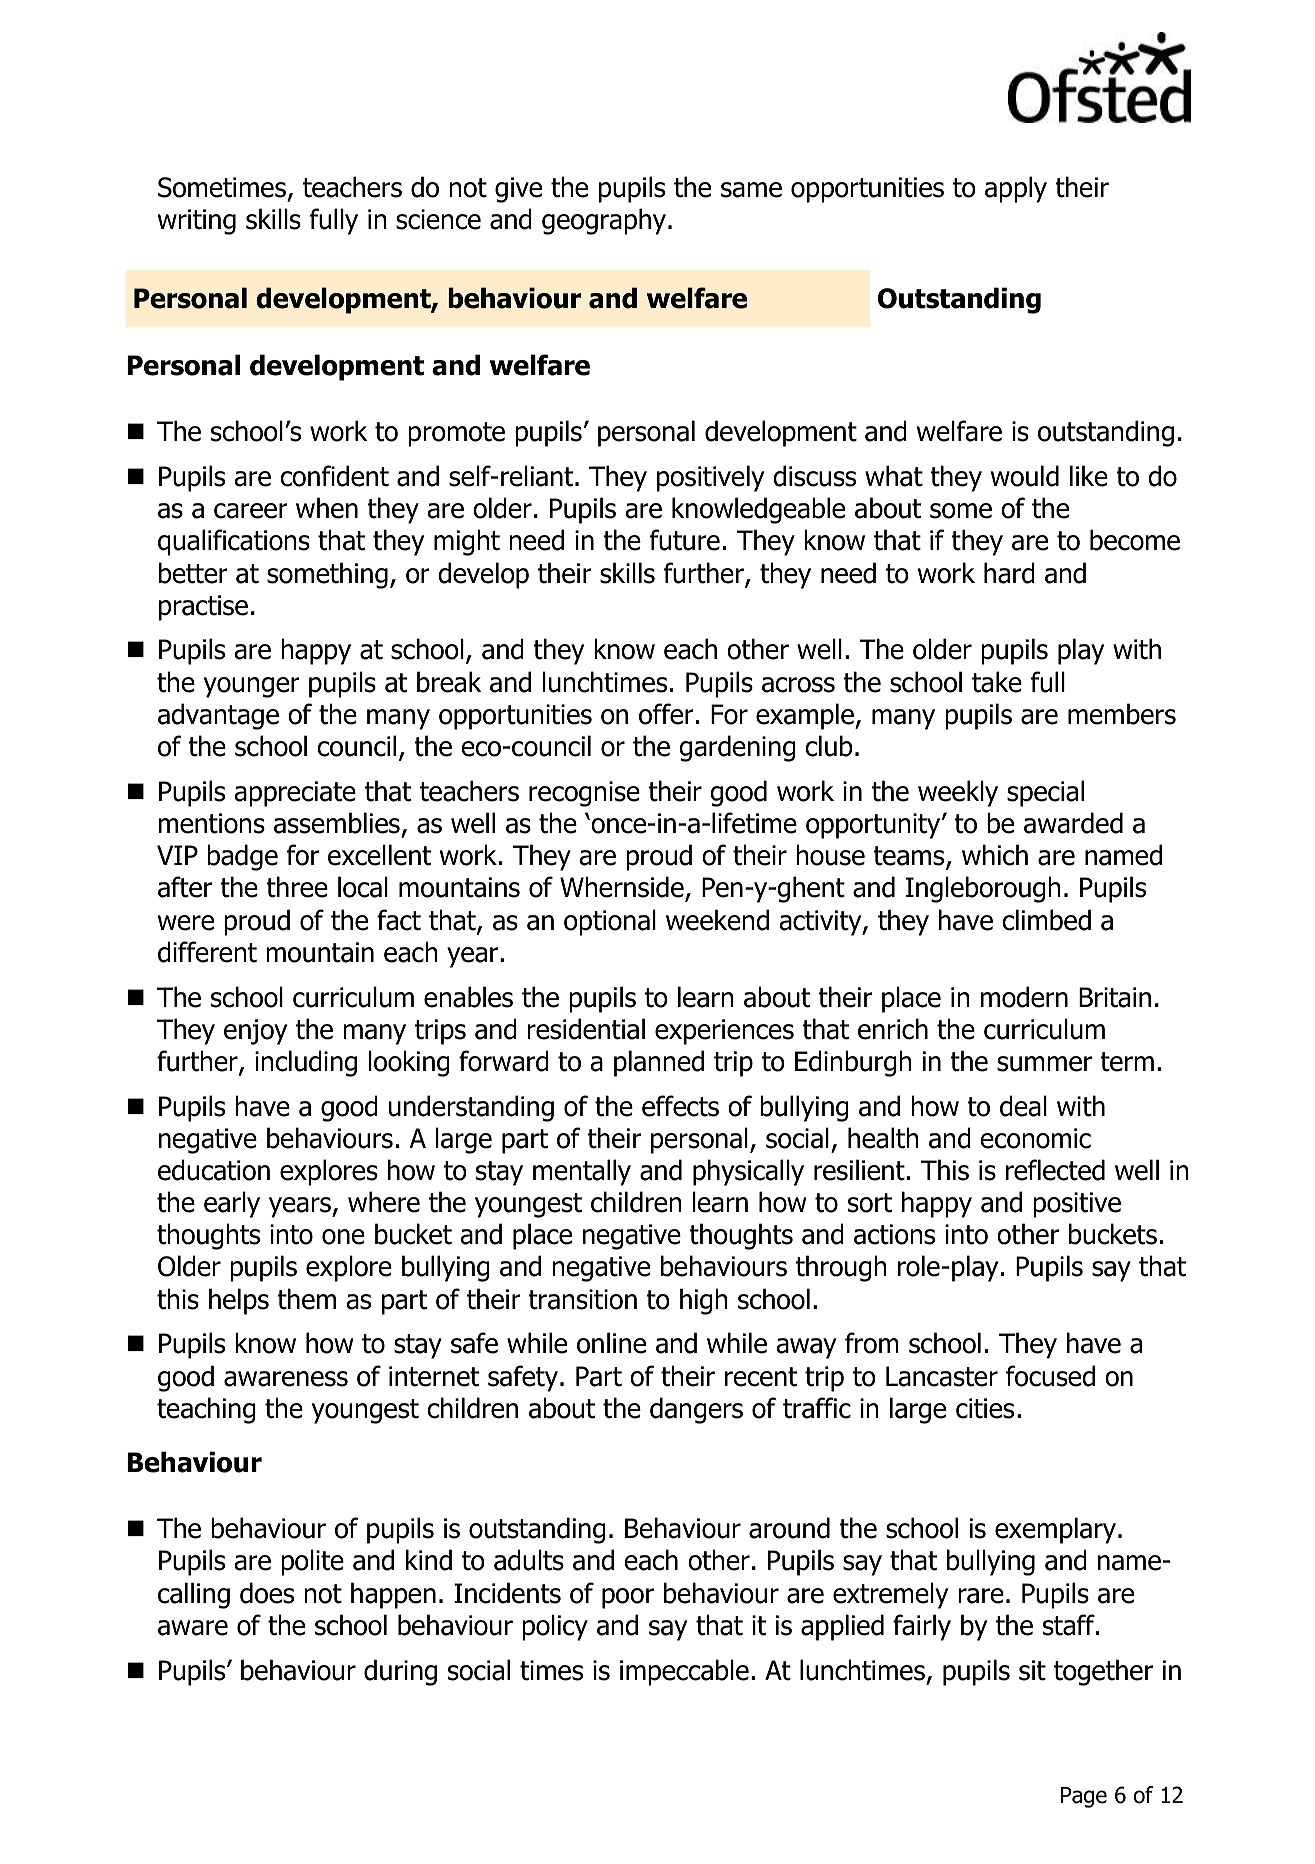  I want to click on apply, so click(1016, 189).
